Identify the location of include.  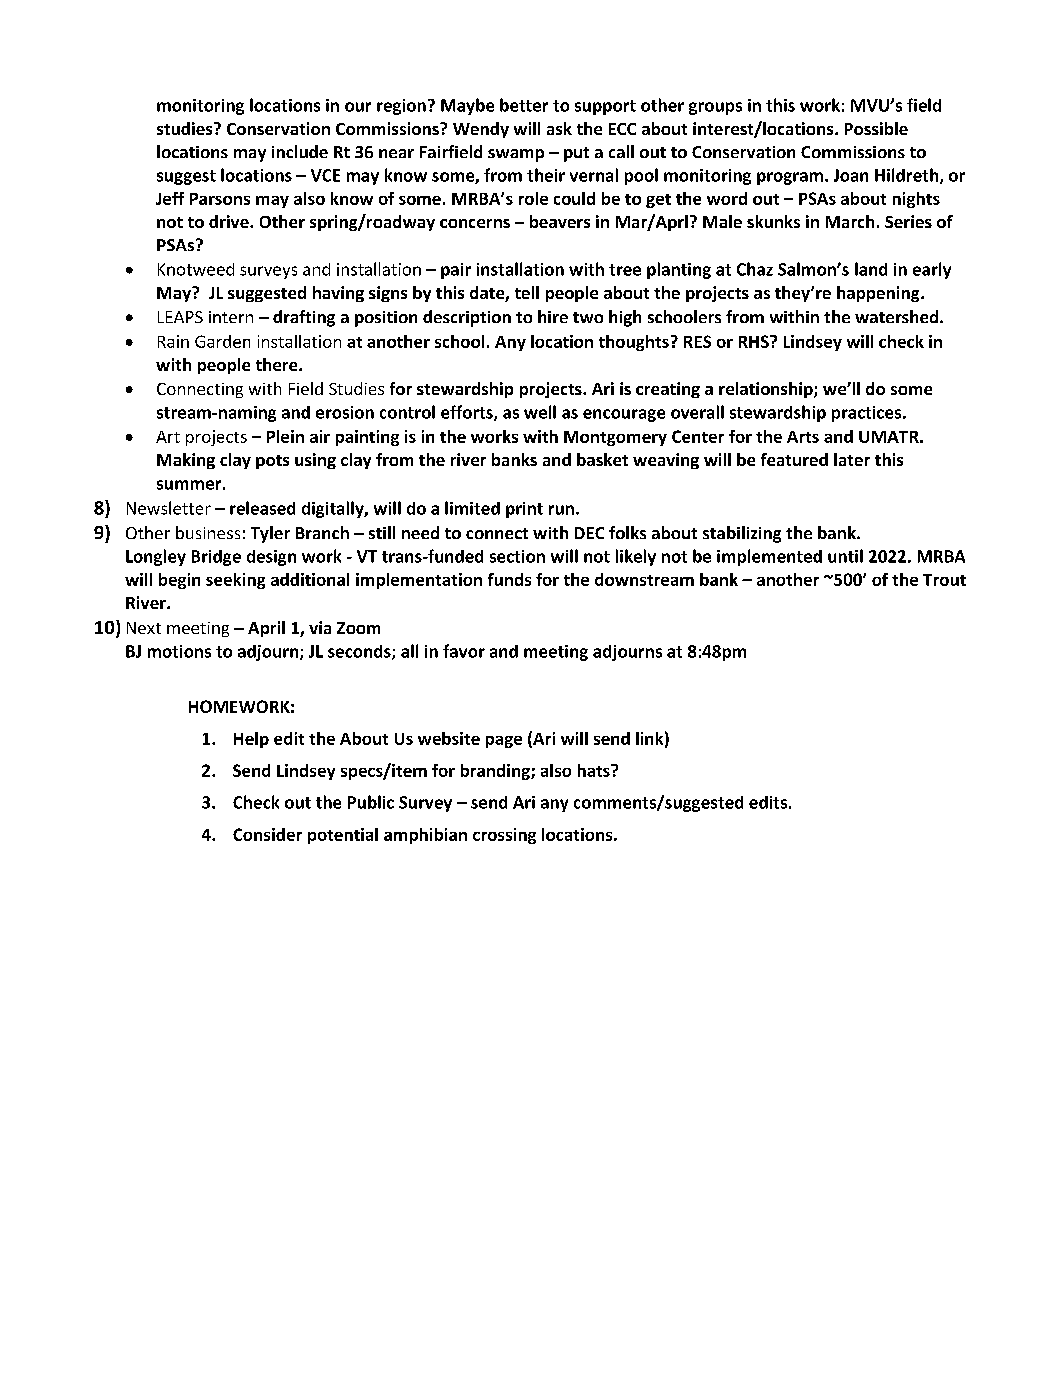
(300, 151).
